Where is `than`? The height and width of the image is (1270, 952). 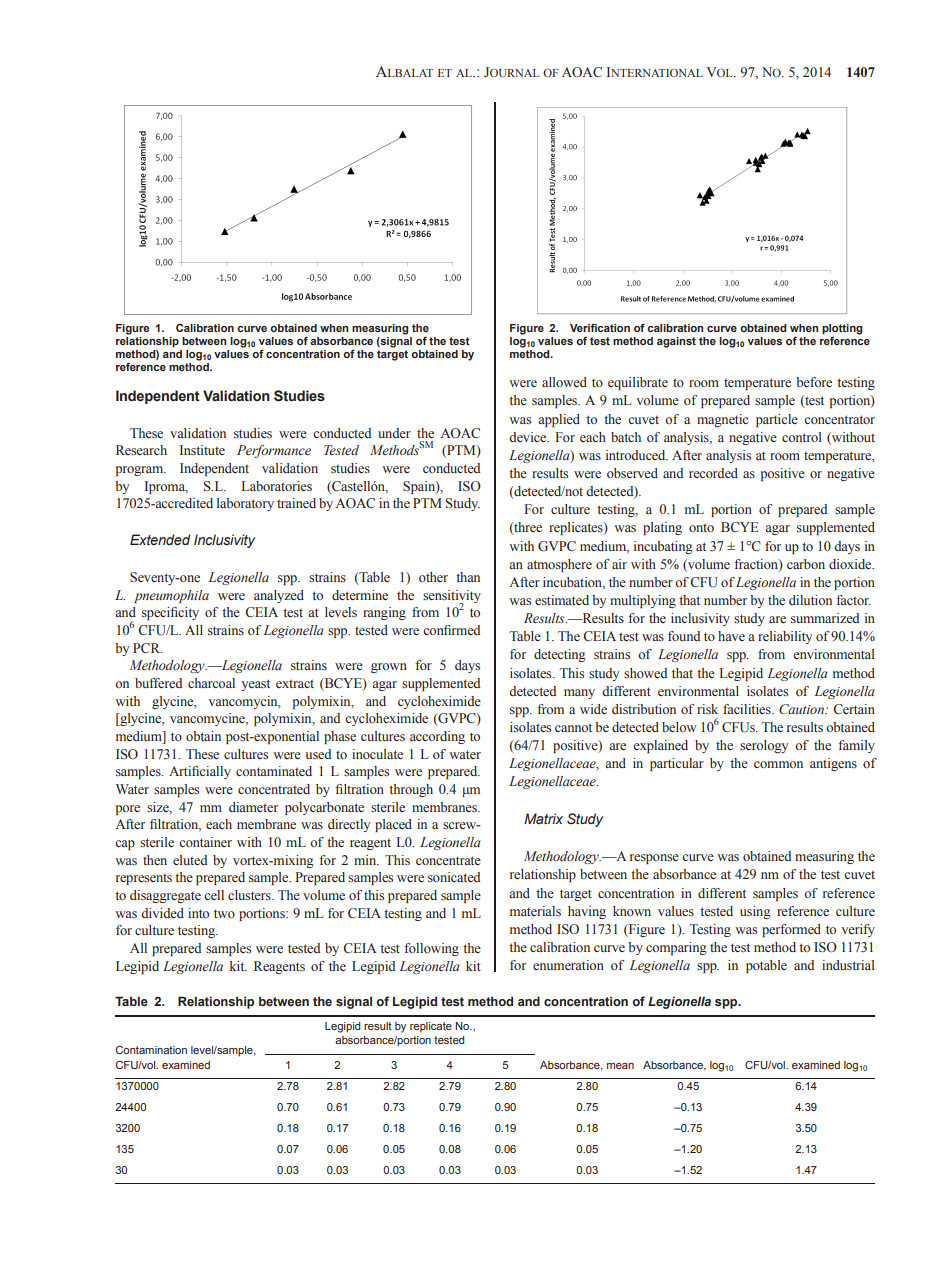
than is located at coordinates (468, 577).
